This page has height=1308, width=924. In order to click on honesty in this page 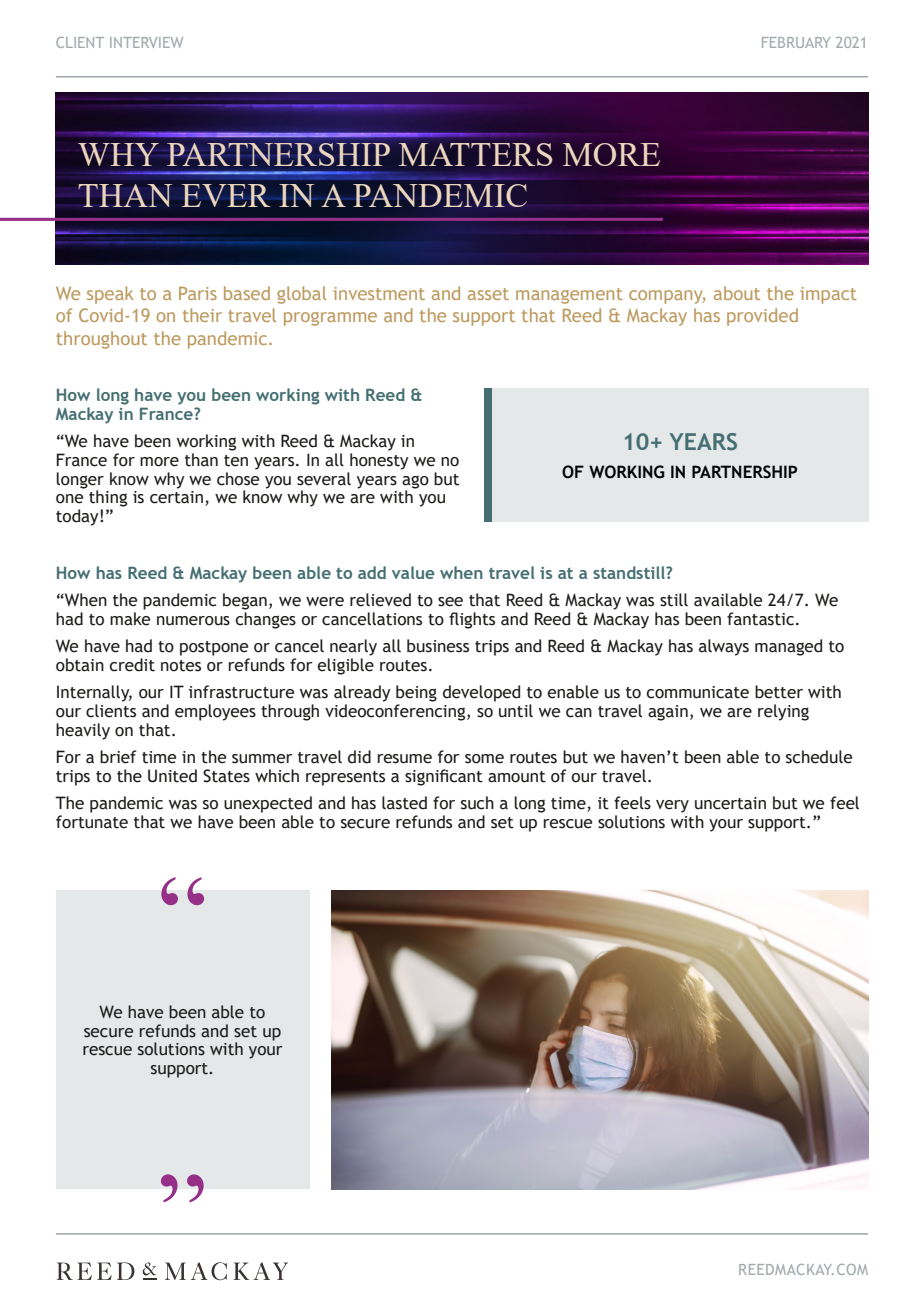, I will do `click(379, 461)`.
